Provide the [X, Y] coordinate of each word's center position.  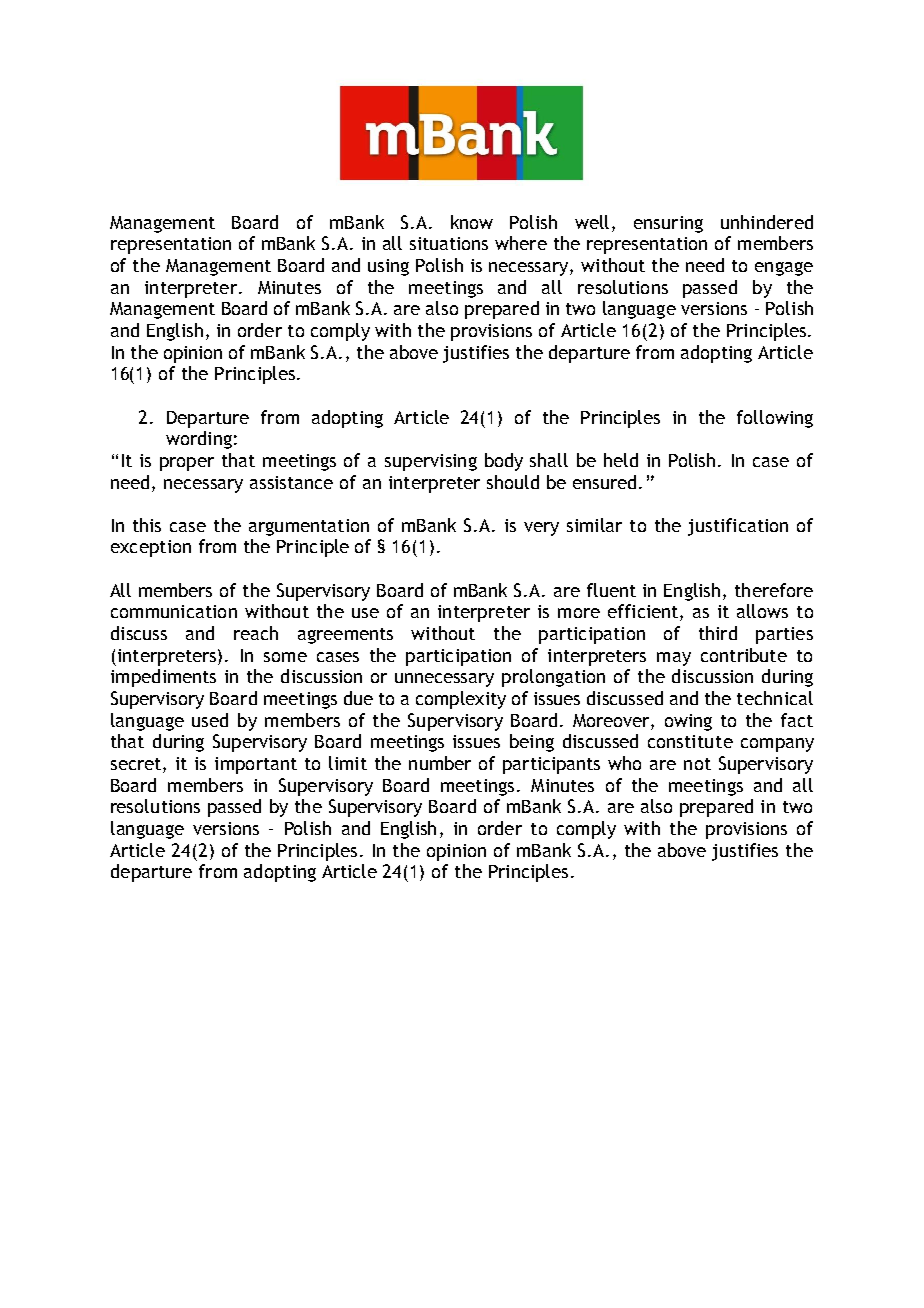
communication [174, 611]
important [256, 765]
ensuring [668, 224]
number [440, 763]
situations [449, 243]
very [541, 529]
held [621, 460]
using [388, 267]
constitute [690, 741]
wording [199, 440]
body [504, 462]
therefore [774, 590]
